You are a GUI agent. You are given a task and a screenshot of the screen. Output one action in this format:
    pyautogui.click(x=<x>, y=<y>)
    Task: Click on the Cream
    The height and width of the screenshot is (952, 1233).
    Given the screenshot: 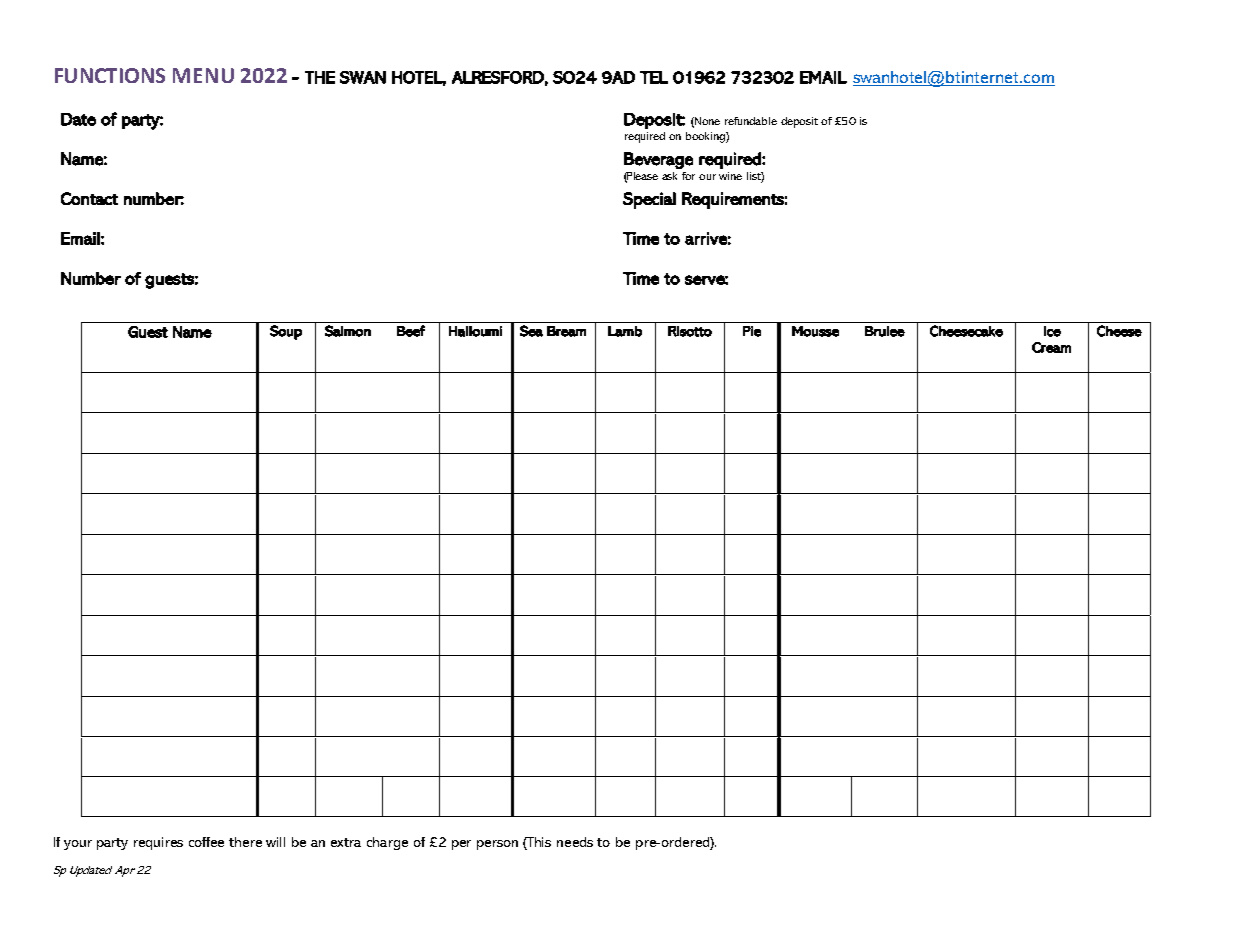 What is the action you would take?
    pyautogui.click(x=1051, y=347)
